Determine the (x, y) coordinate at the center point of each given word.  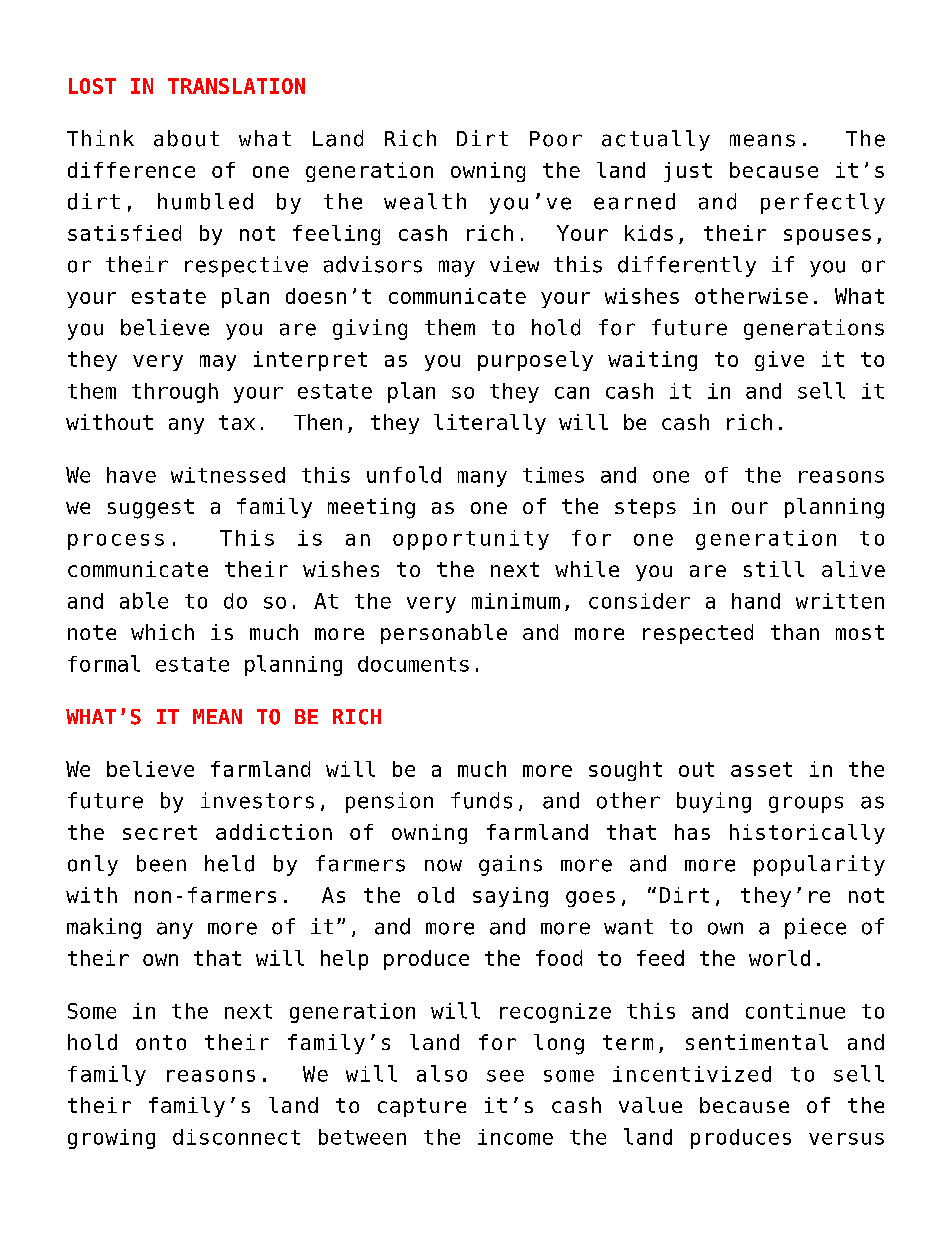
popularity (819, 865)
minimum (516, 601)
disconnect (236, 1137)
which (162, 632)
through (175, 393)
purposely (535, 361)
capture (422, 1107)
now (443, 865)
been (161, 863)
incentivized (692, 1074)
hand (756, 601)
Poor (556, 139)
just (688, 172)
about (186, 138)
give (779, 361)
